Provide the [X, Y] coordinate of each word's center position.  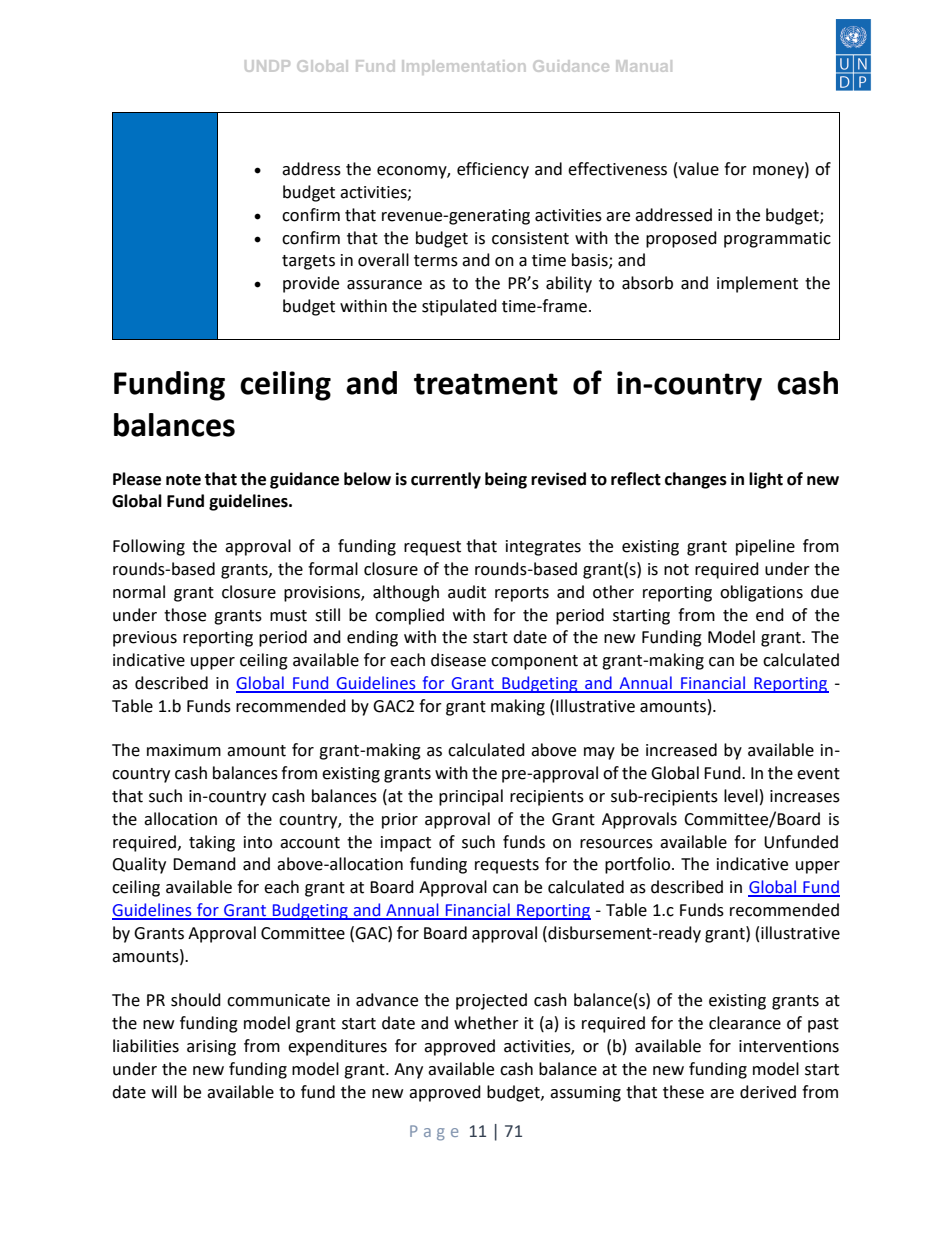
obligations [761, 593]
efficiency [493, 170]
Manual [644, 66]
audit [467, 592]
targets [308, 262]
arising [211, 1048]
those [185, 615]
